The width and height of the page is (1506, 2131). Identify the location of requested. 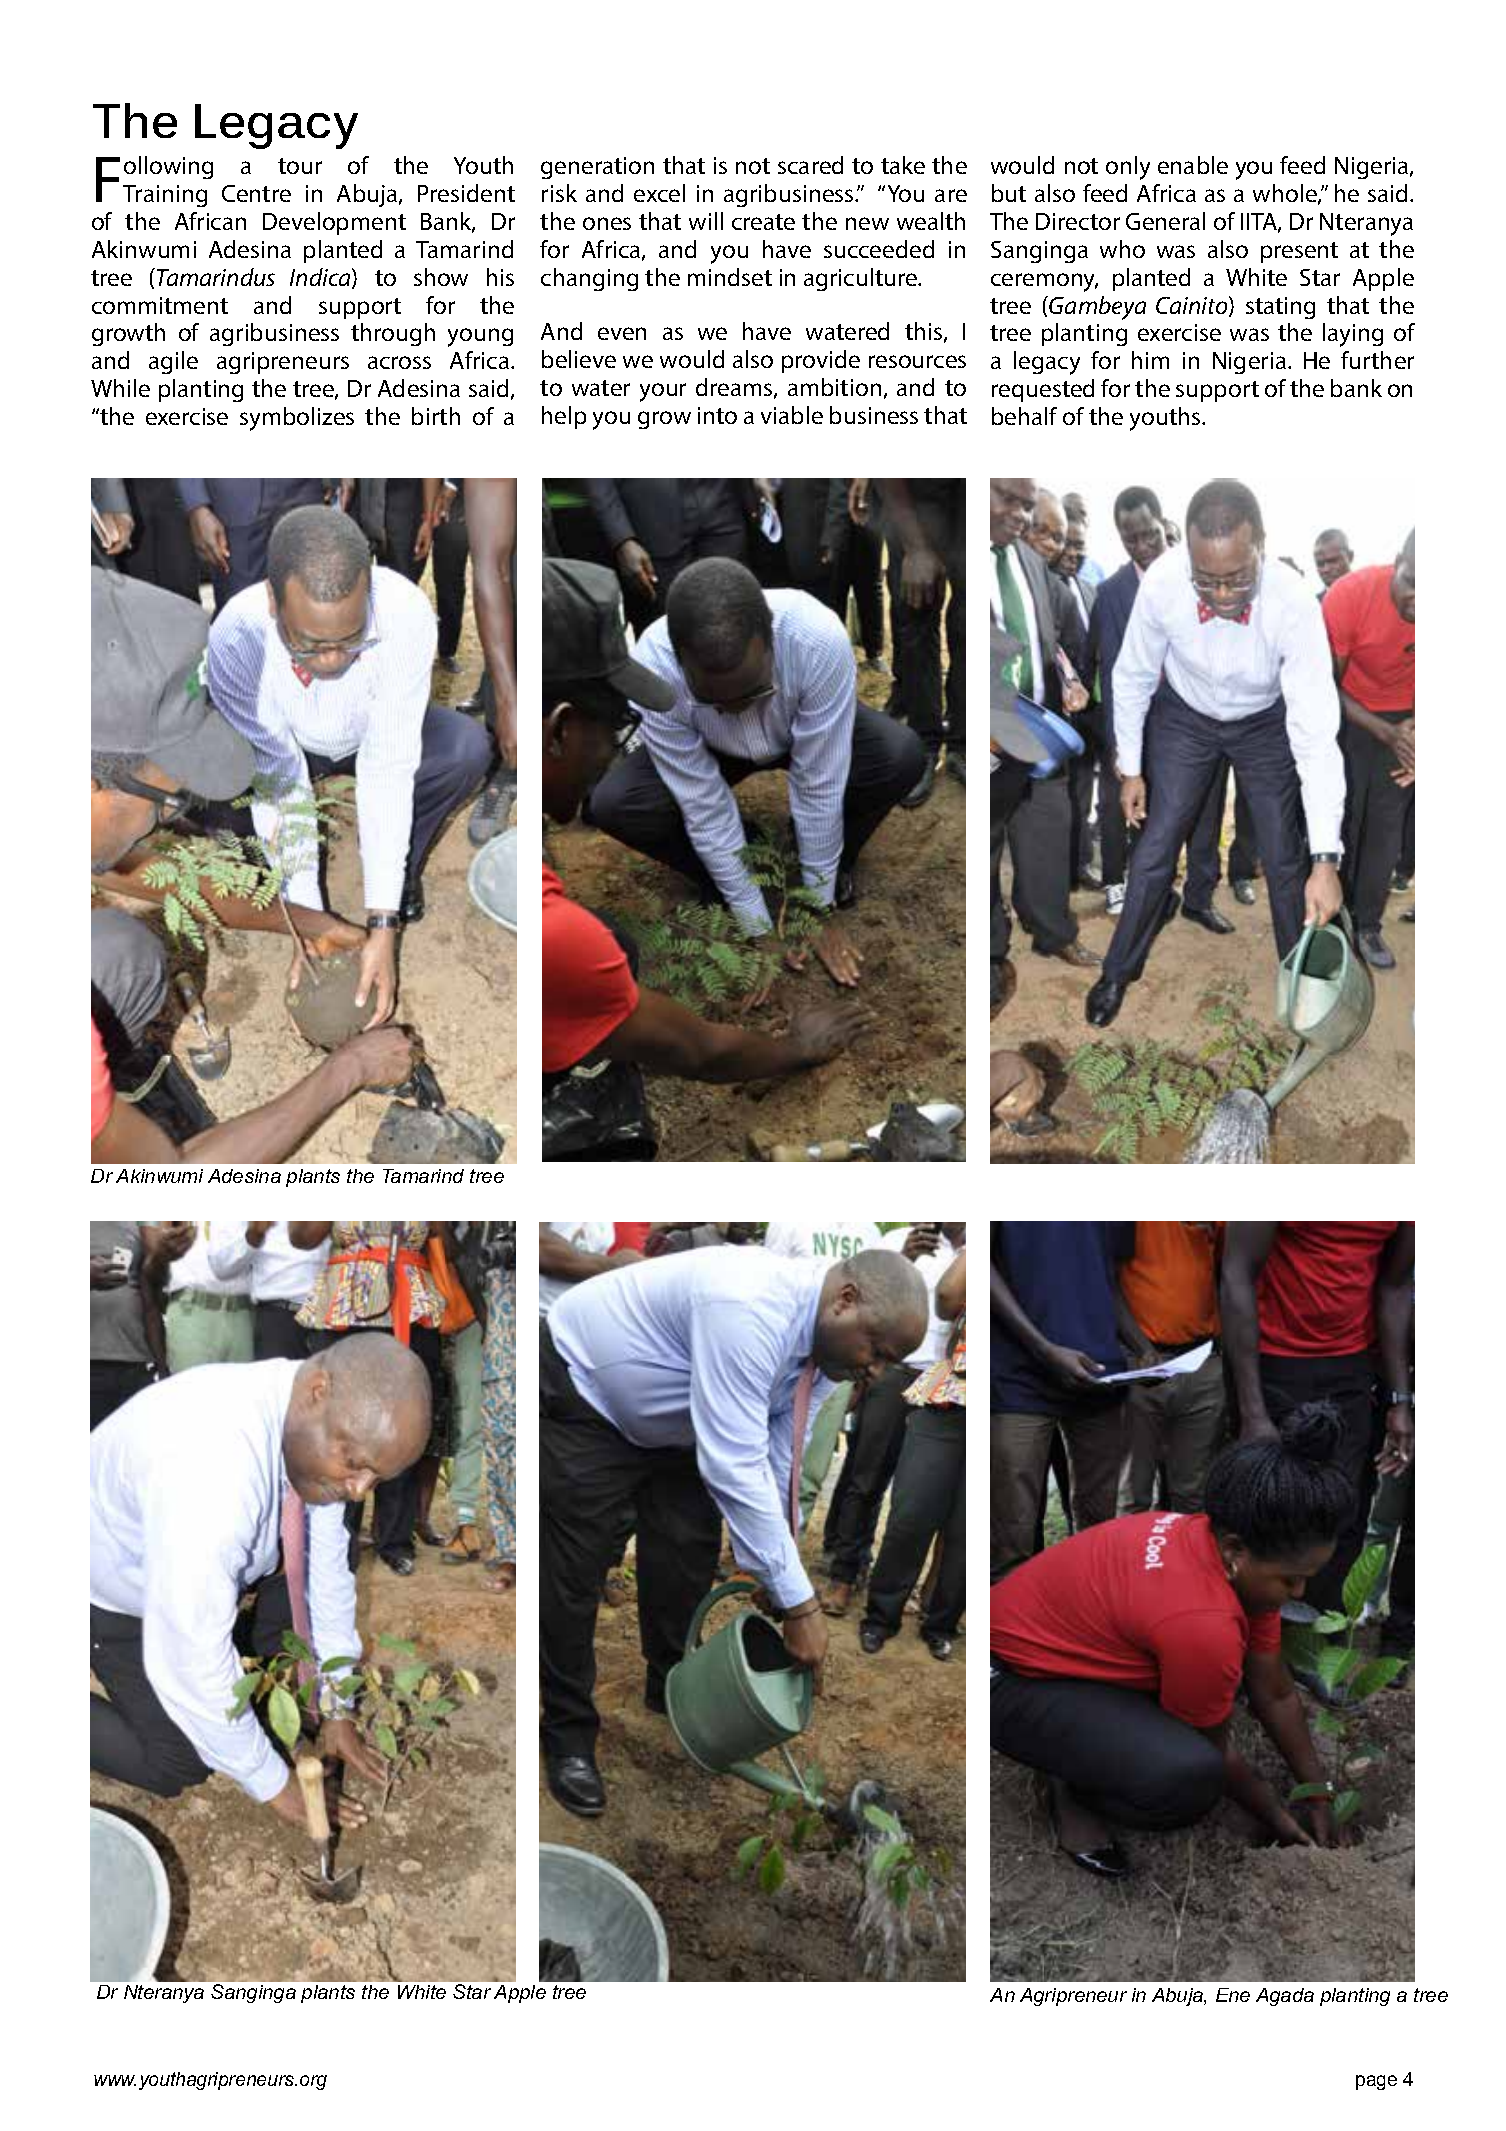
(1043, 390).
